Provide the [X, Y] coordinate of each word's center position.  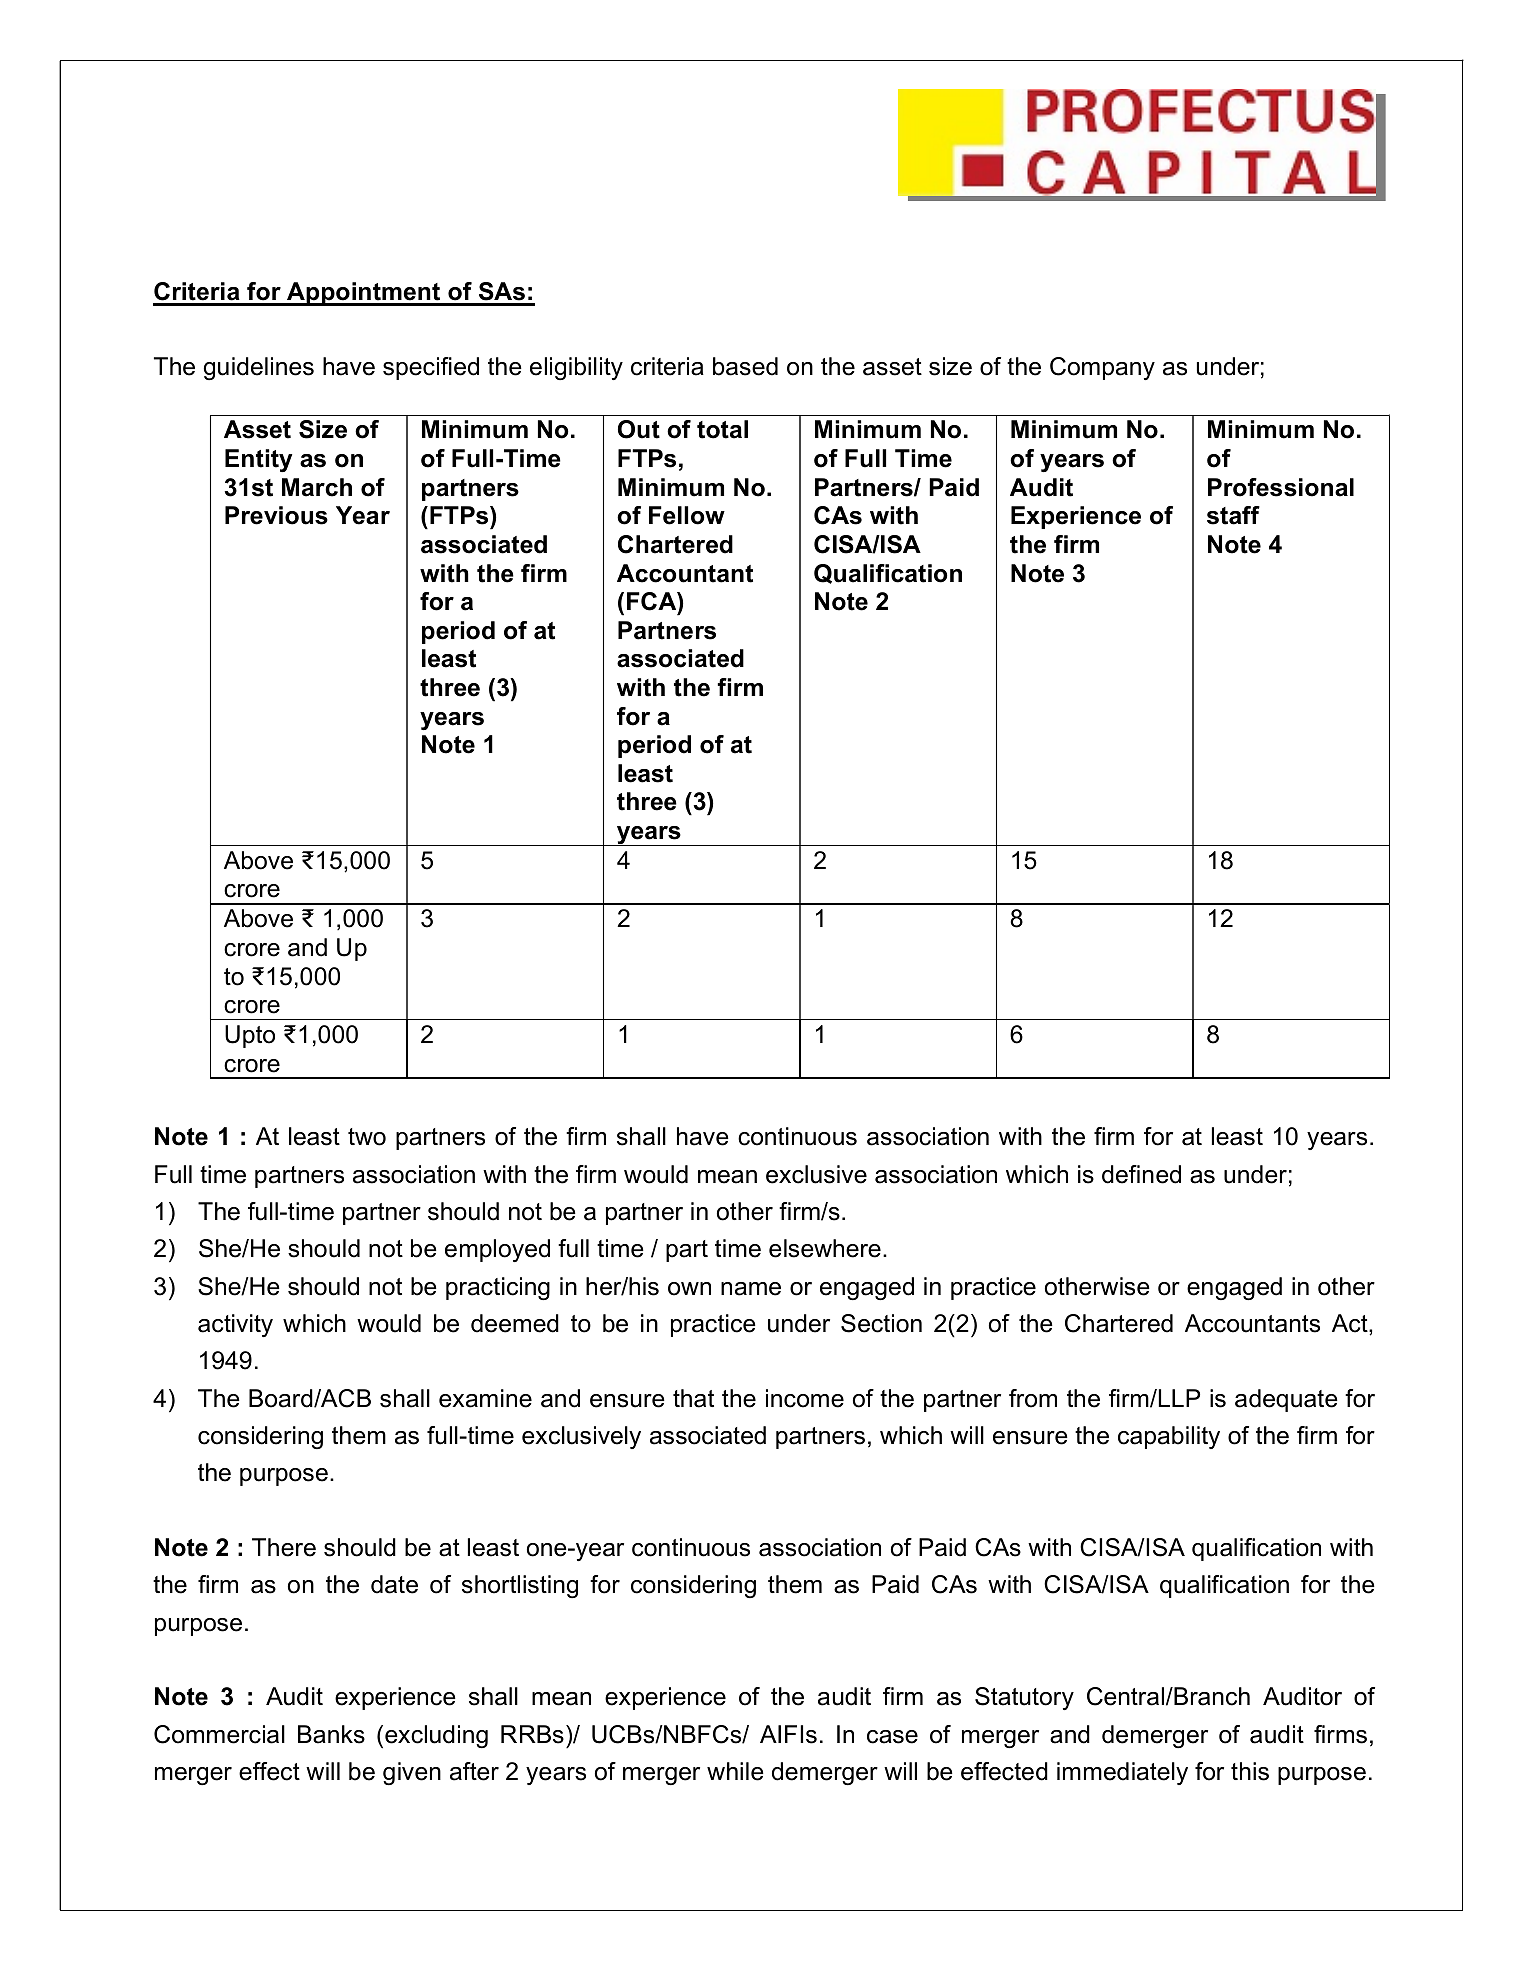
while [735, 1771]
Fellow [687, 515]
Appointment [364, 294]
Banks [331, 1734]
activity [235, 1325]
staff [1233, 515]
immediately [1122, 1773]
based [745, 366]
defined [1141, 1174]
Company [1102, 368]
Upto [250, 1036]
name [751, 1289]
